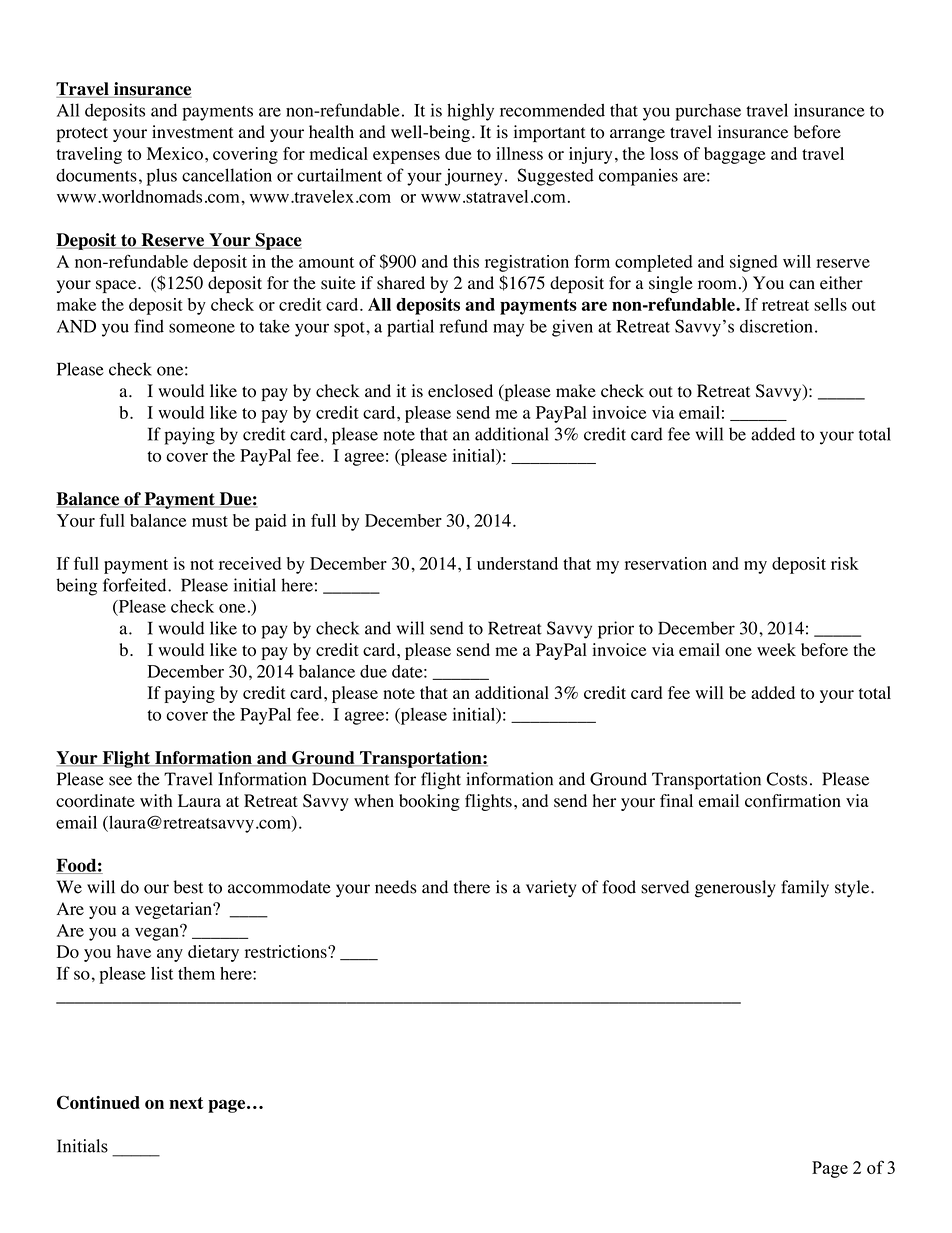 Image resolution: width=952 pixels, height=1233 pixels. What do you see at coordinates (186, 1103) in the screenshot?
I see `next` at bounding box center [186, 1103].
